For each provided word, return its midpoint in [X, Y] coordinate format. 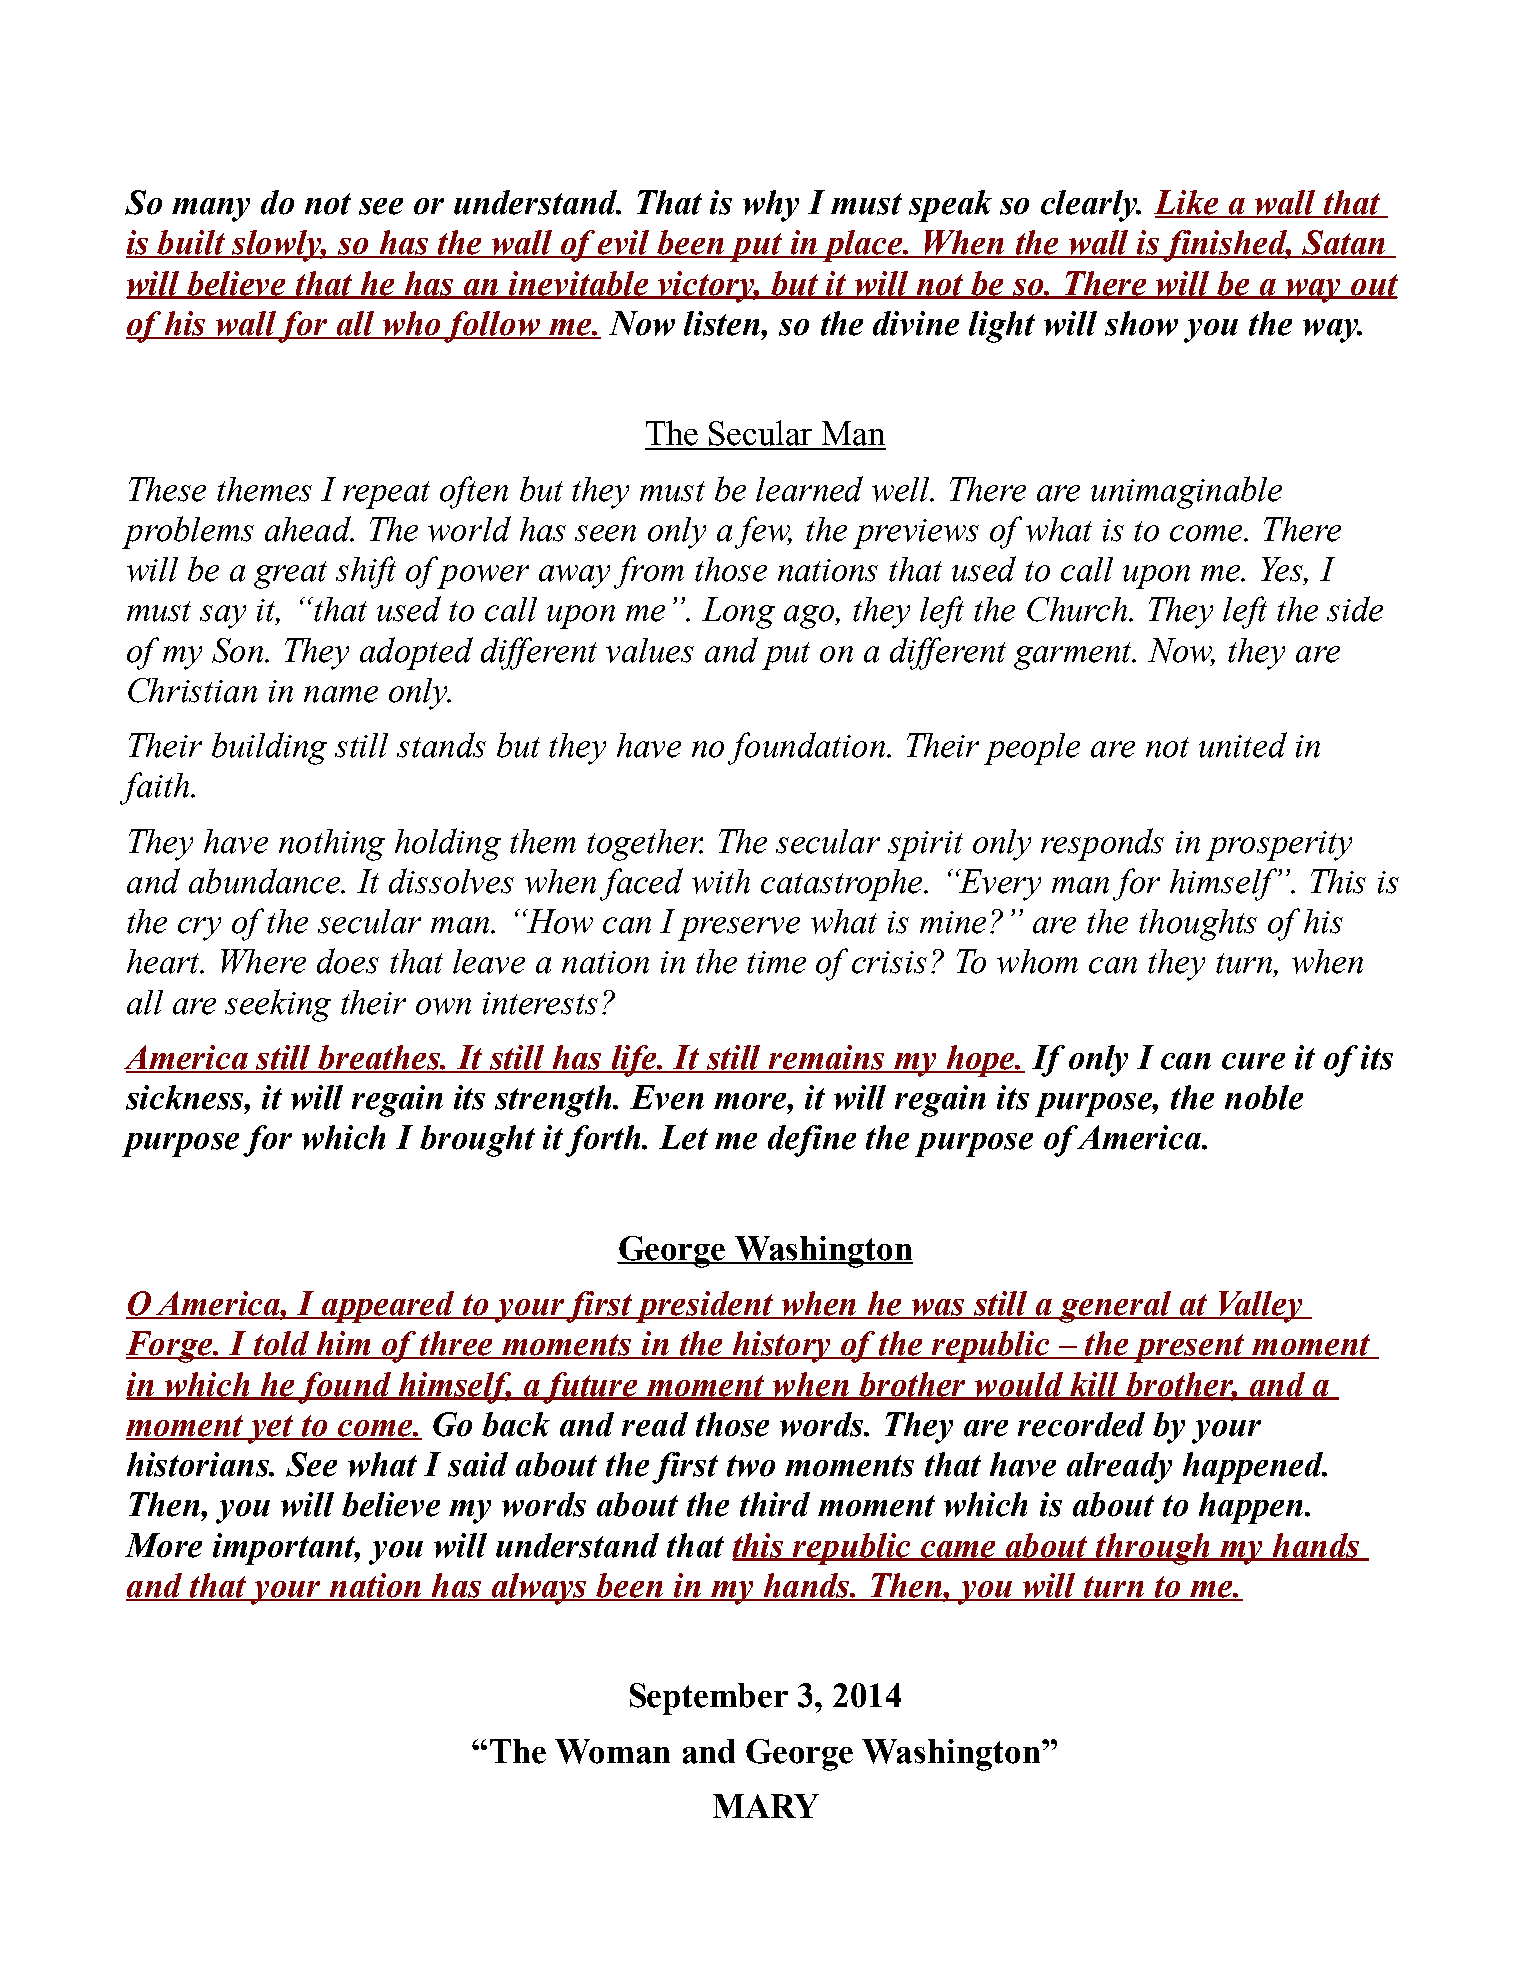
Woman [612, 1751]
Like [1187, 203]
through [1153, 1549]
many [211, 210]
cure [1253, 1061]
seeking [278, 1005]
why [771, 206]
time [776, 962]
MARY [766, 1806]
